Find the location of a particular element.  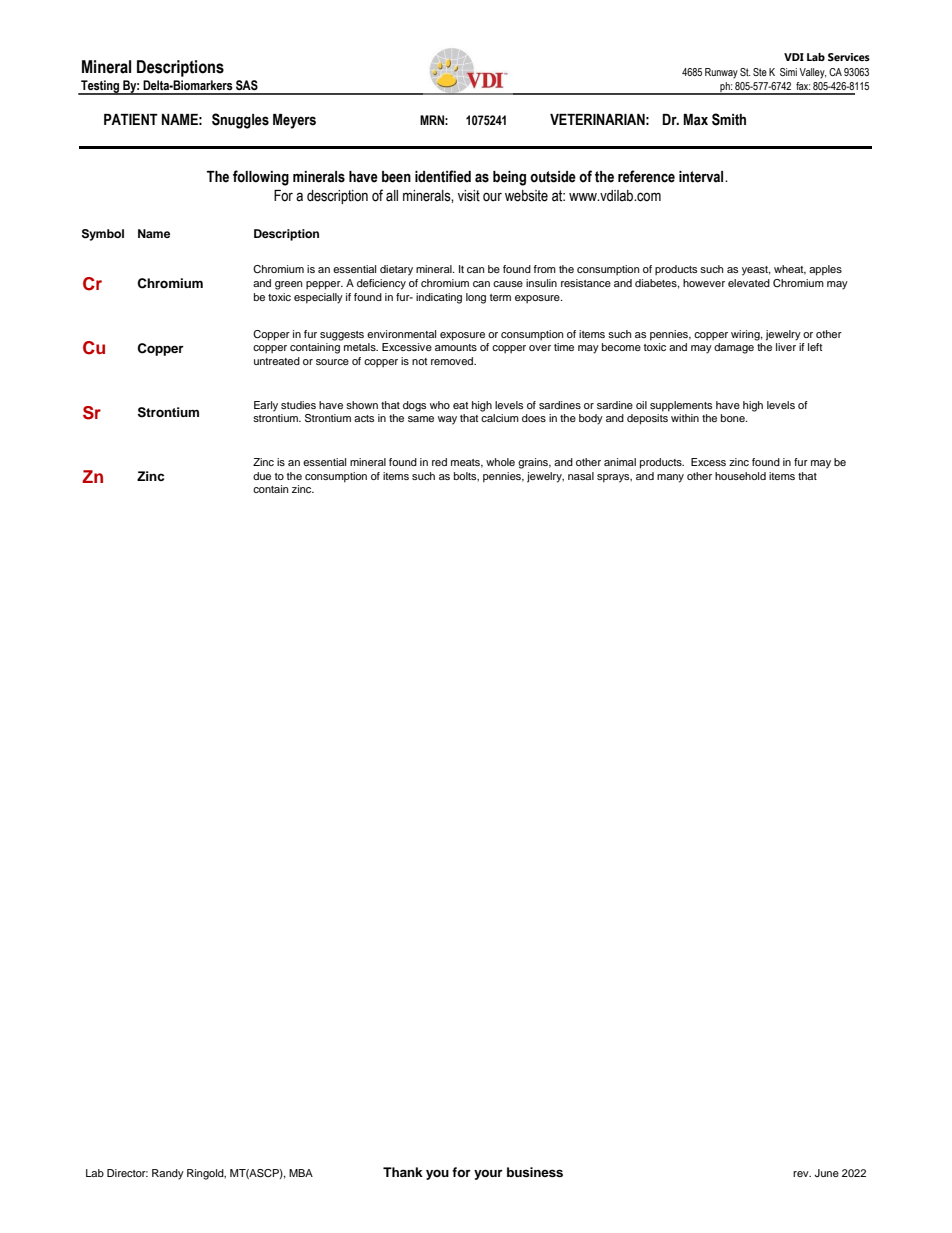

Snuggles is located at coordinates (240, 121).
